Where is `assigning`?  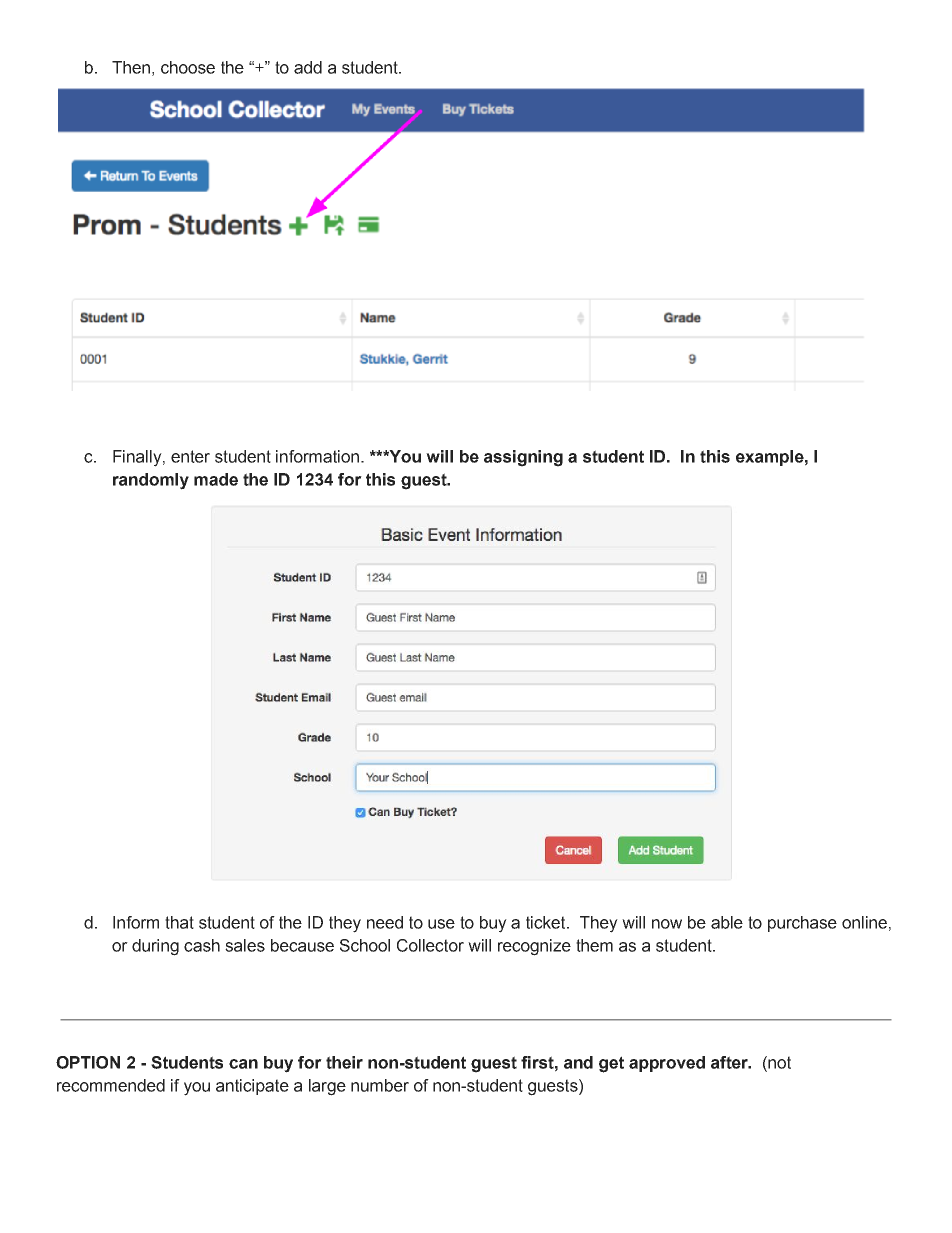
assigning is located at coordinates (523, 458).
